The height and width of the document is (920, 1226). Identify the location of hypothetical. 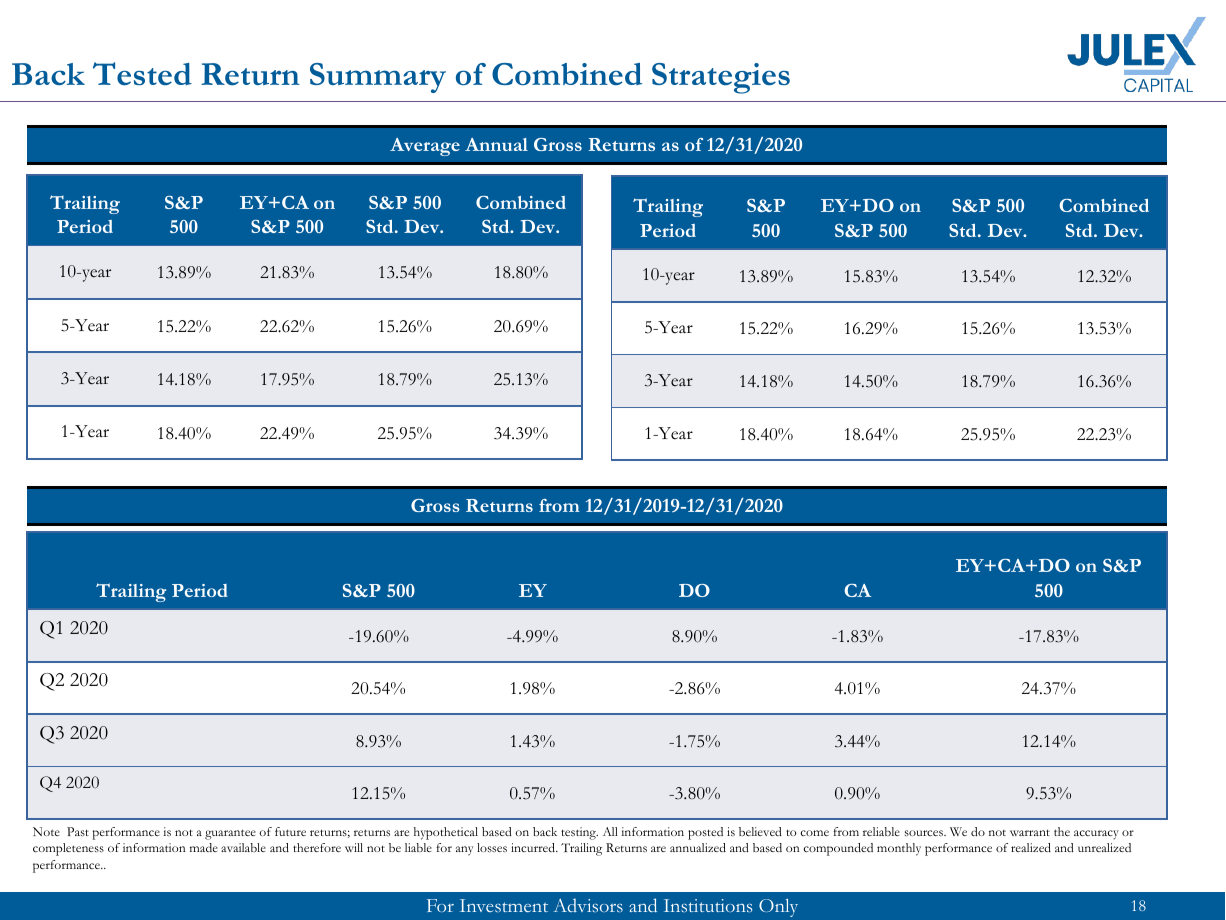
(446, 833).
